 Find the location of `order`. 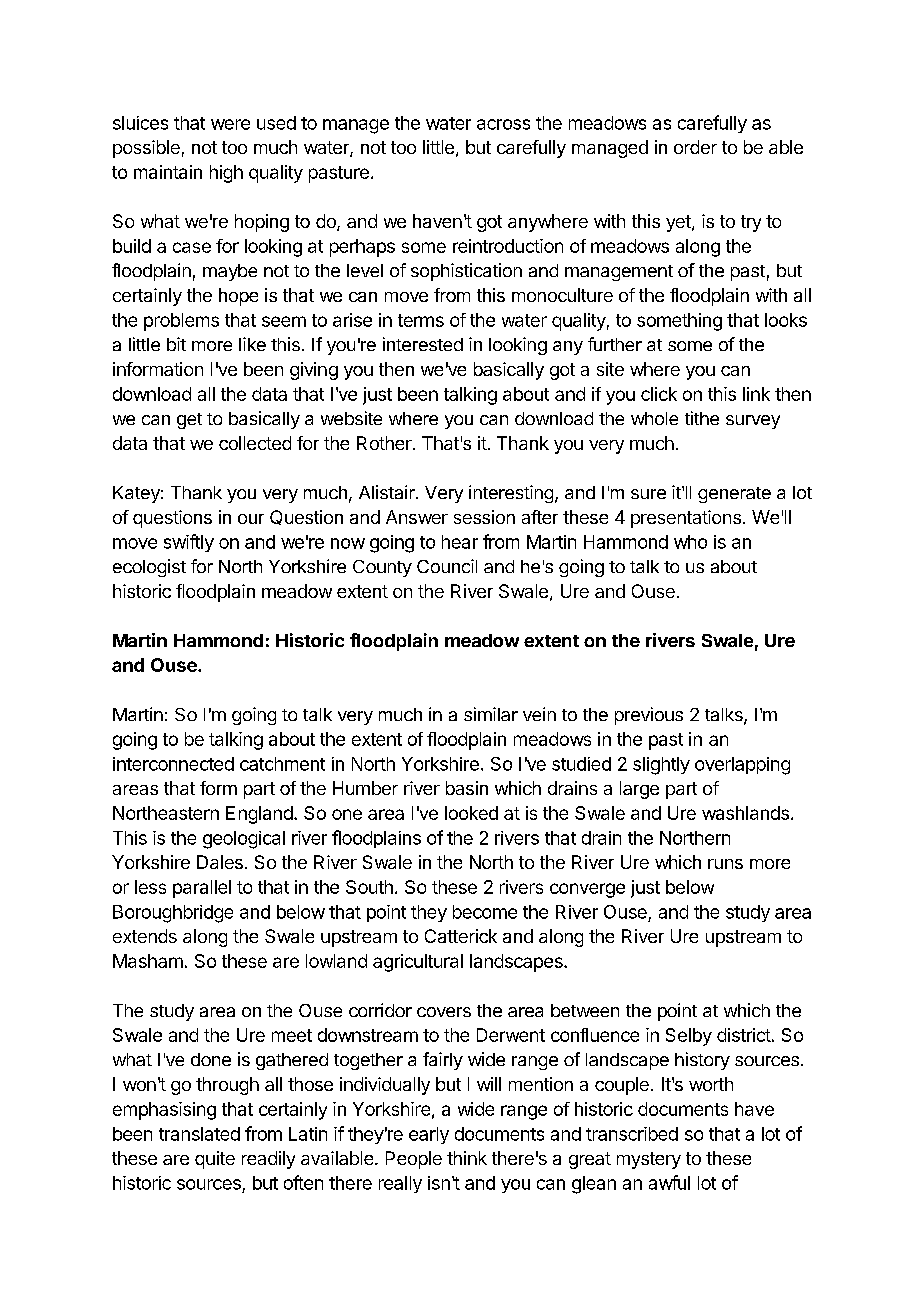

order is located at coordinates (695, 147).
